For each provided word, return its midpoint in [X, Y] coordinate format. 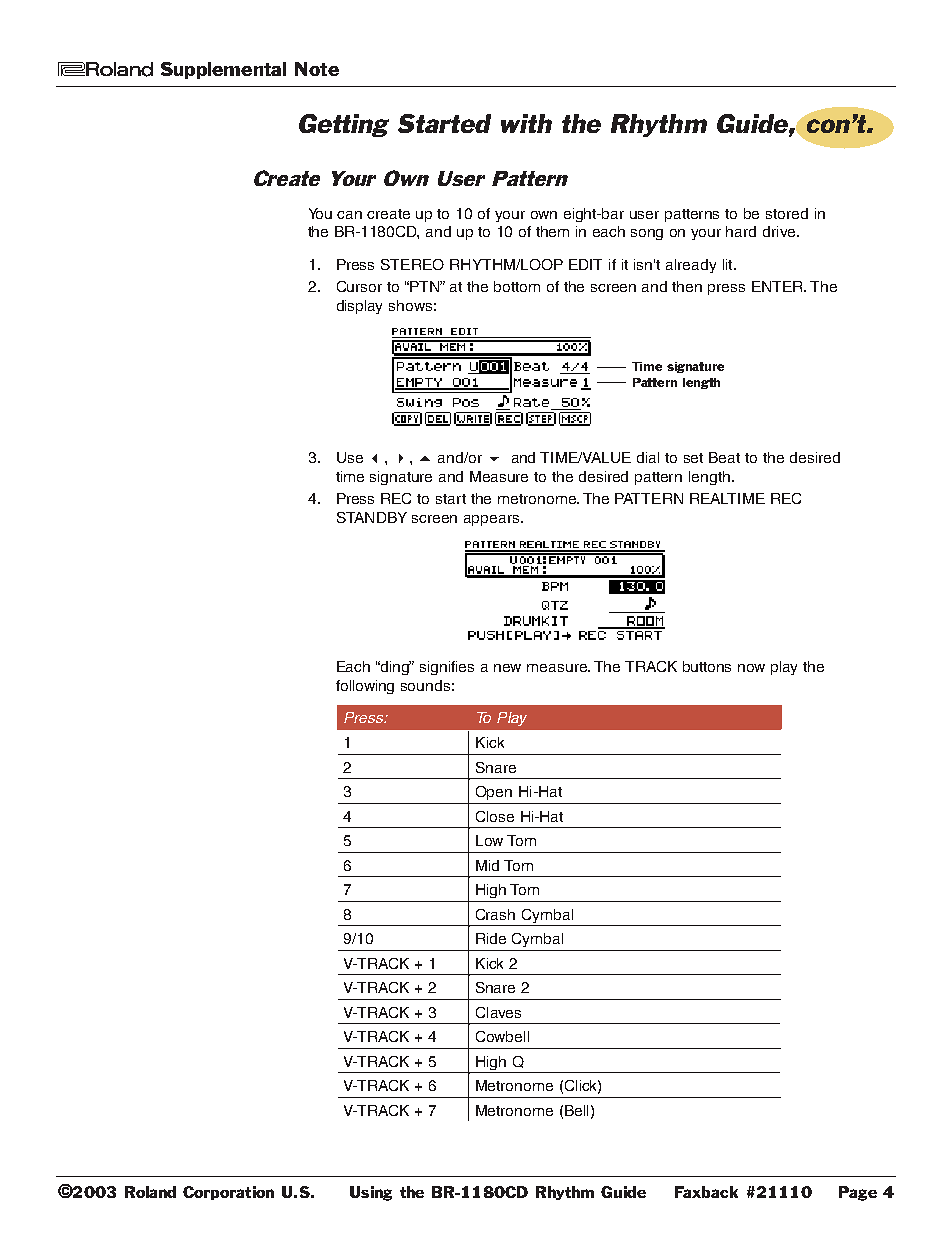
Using [371, 1193]
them [552, 231]
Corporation [228, 1193]
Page [858, 1193]
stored [787, 213]
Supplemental [223, 70]
